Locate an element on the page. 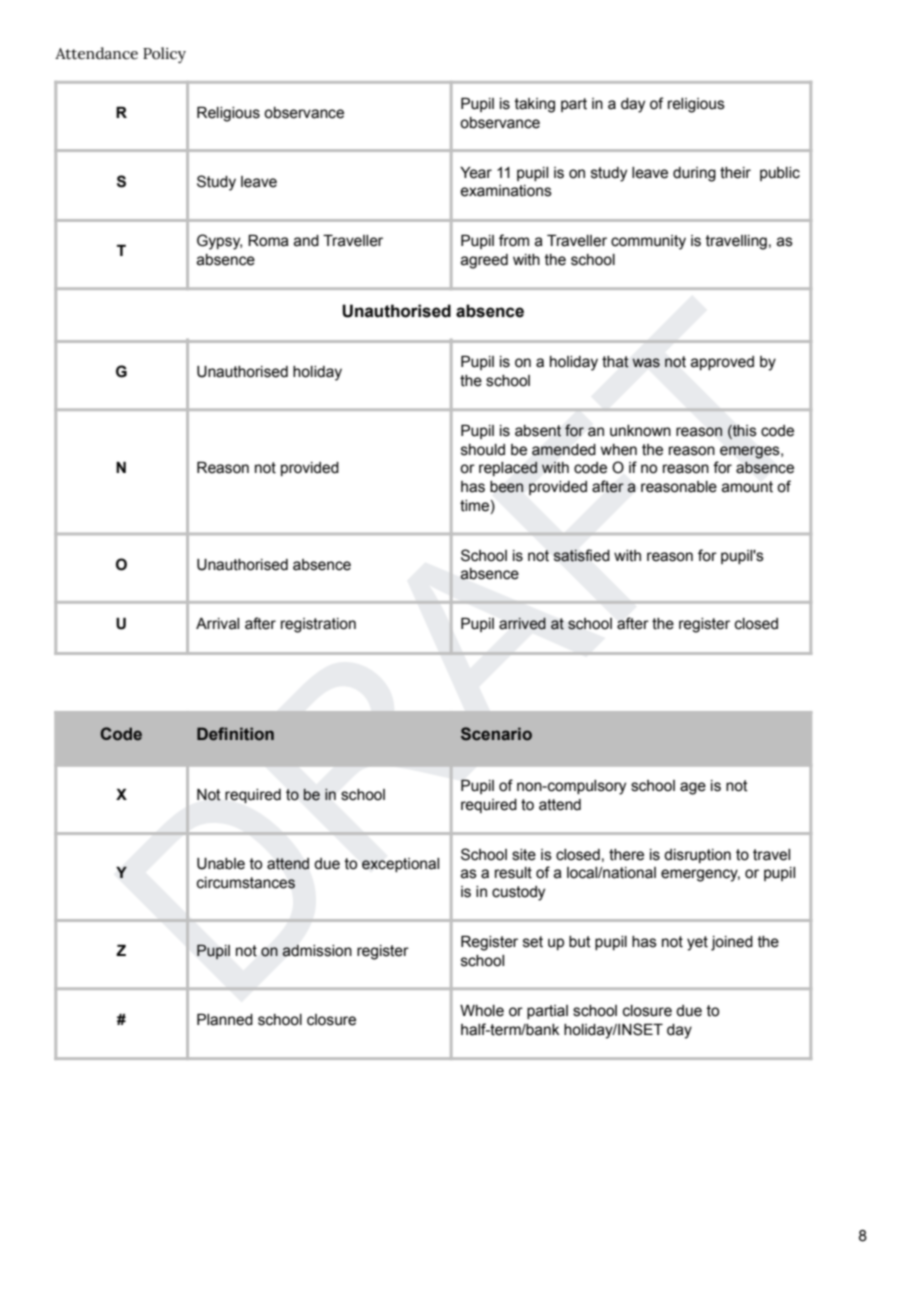  Planned is located at coordinates (225, 1020).
